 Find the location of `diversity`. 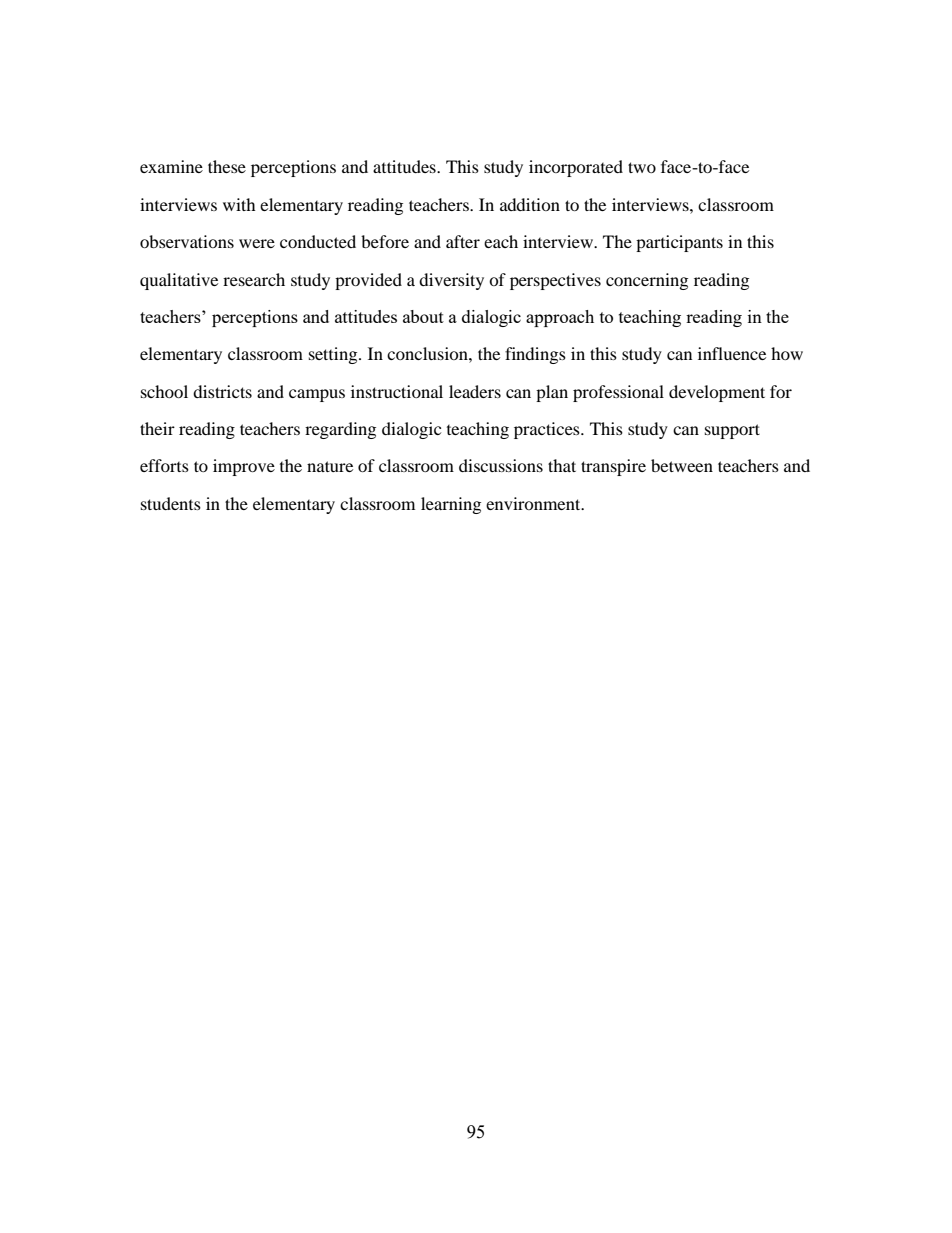

diversity is located at coordinates (451, 281).
